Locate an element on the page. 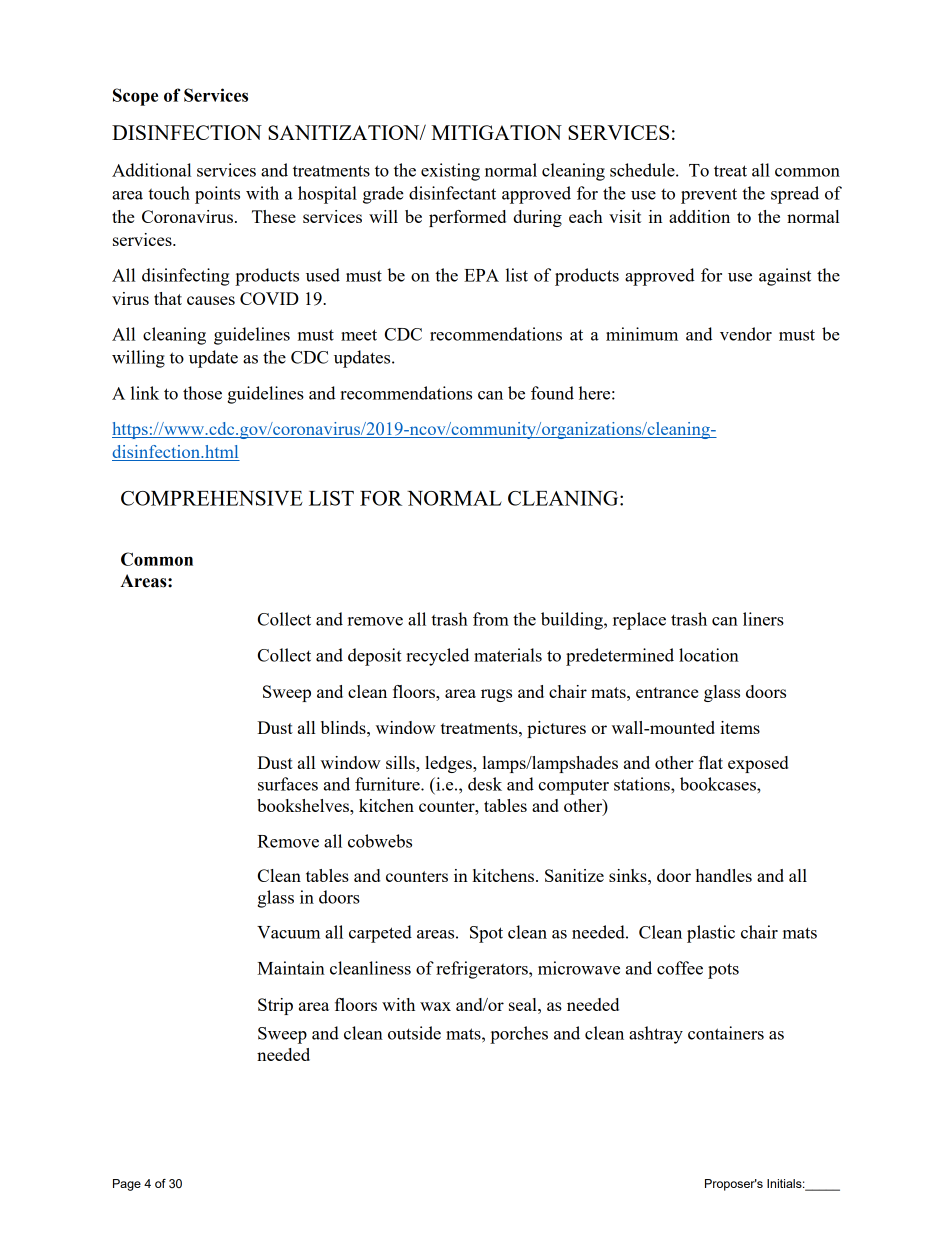 This image has height=1233, width=952. MITIGATION is located at coordinates (496, 132).
